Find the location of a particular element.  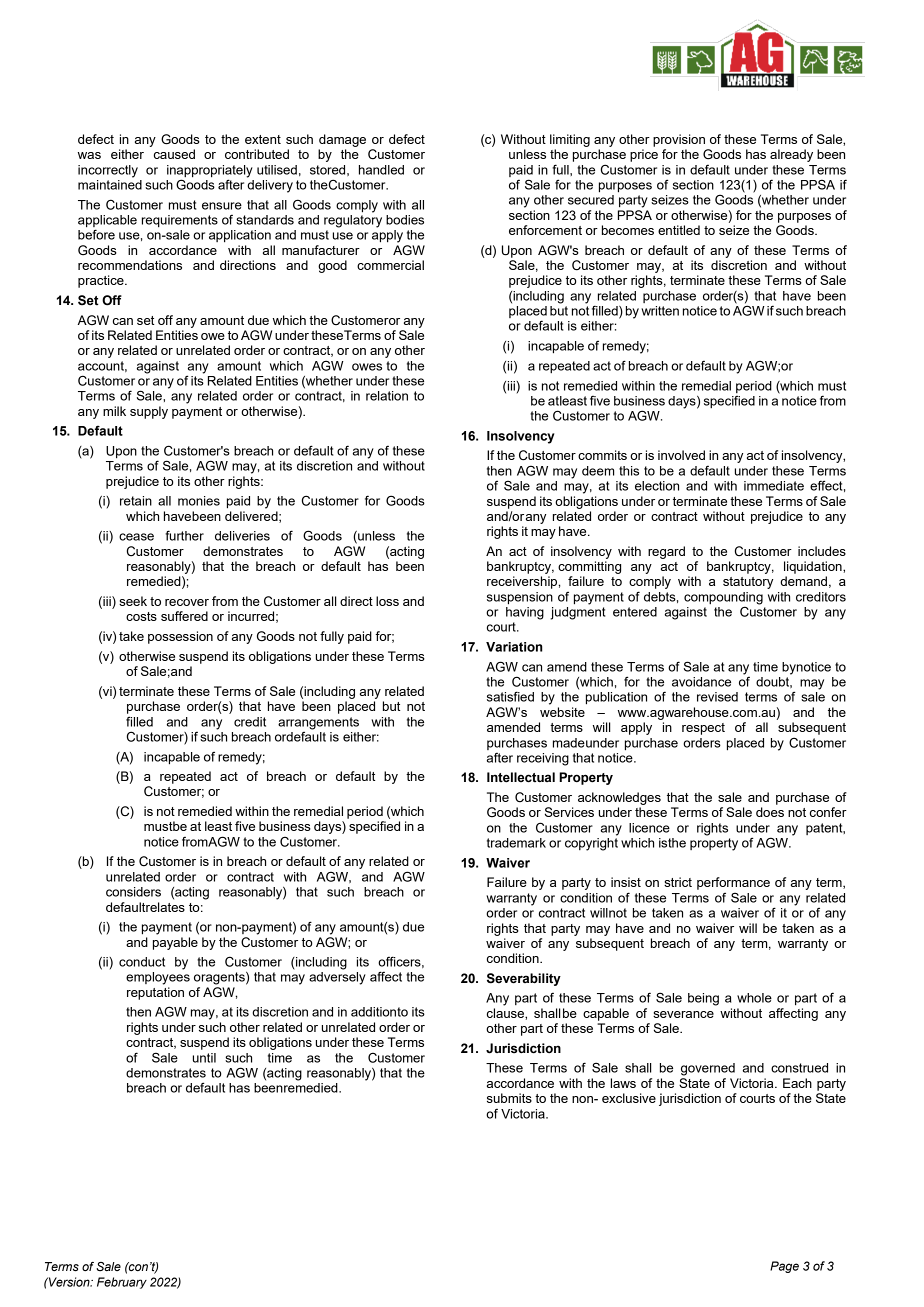

whole is located at coordinates (754, 998).
